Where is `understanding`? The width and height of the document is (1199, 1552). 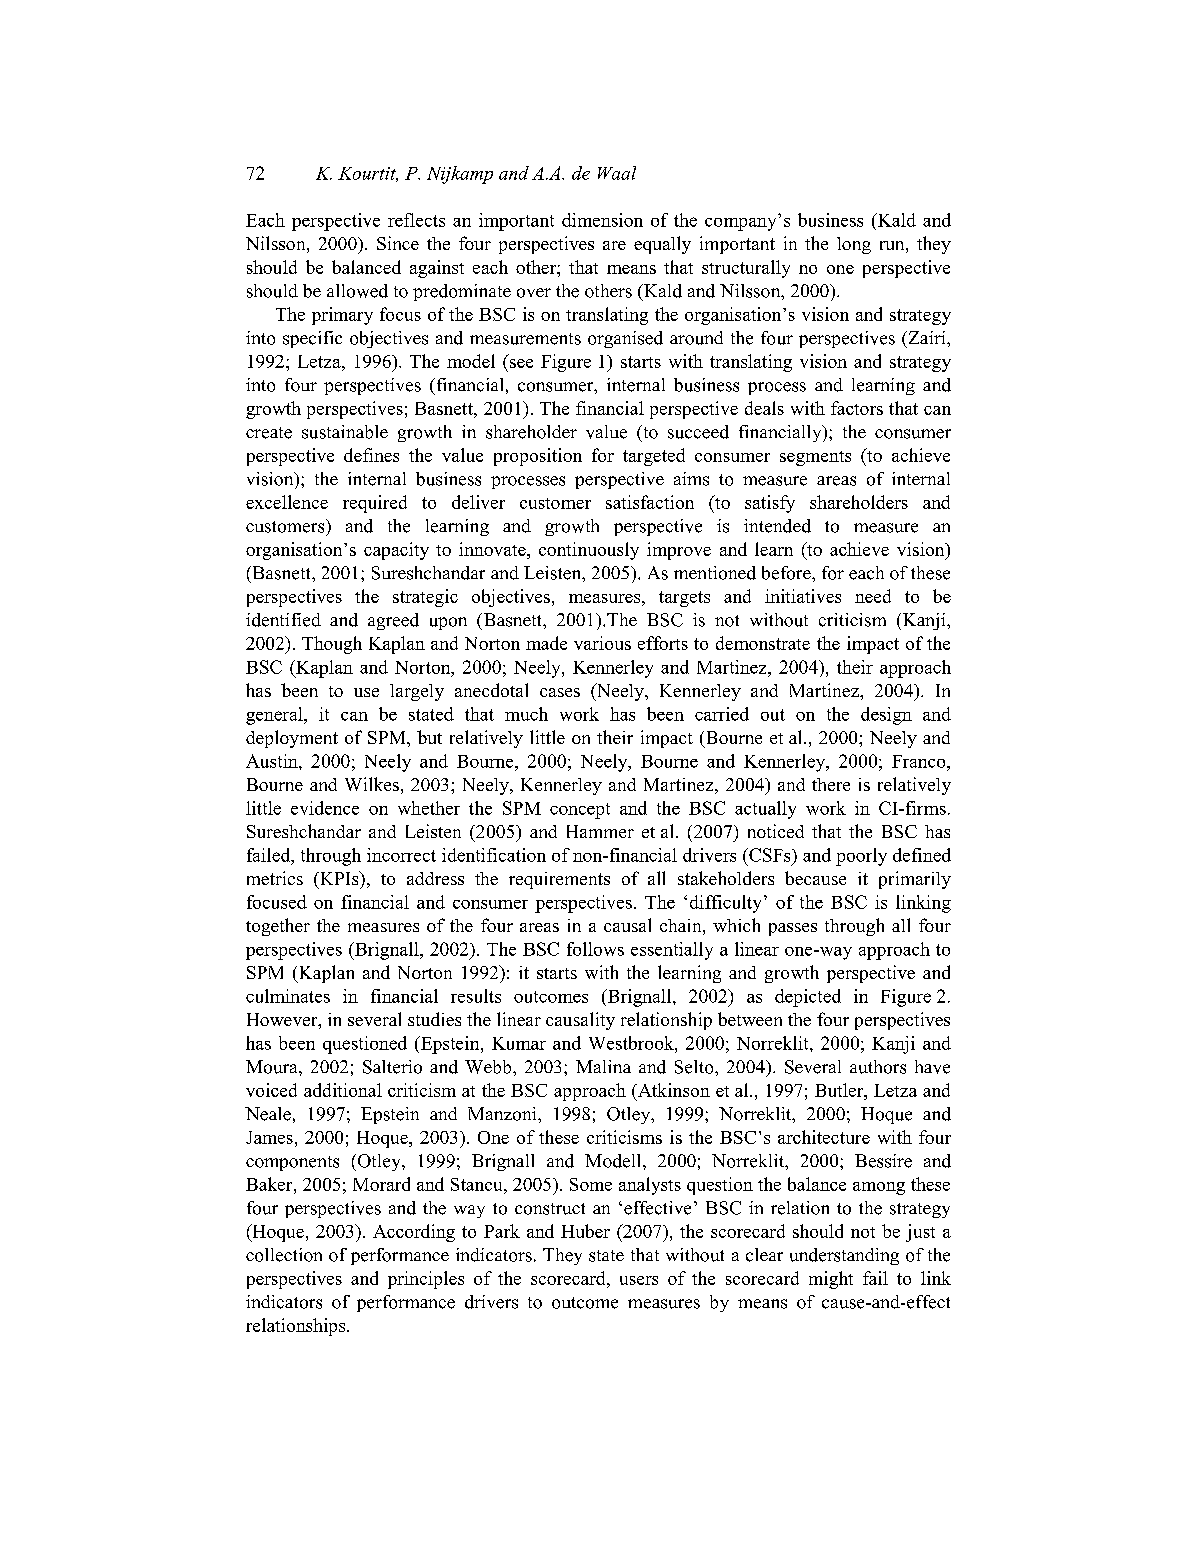
understanding is located at coordinates (844, 1256).
